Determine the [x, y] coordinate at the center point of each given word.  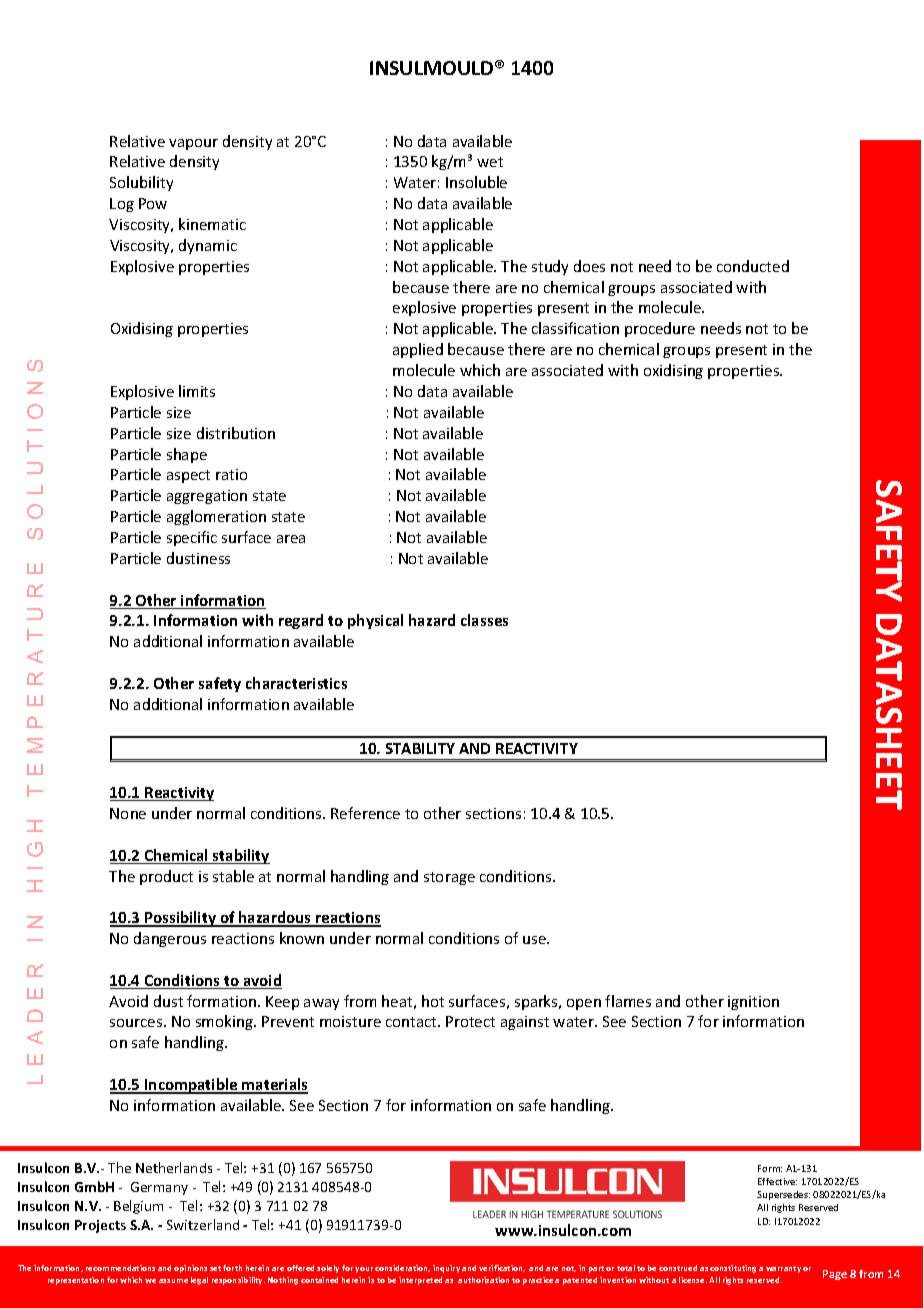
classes [484, 620]
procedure [660, 329]
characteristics [296, 683]
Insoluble [476, 182]
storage [449, 878]
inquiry [446, 1269]
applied [418, 350]
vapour [193, 144]
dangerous [170, 939]
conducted [753, 266]
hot [433, 1001]
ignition [753, 1003]
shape [187, 455]
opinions [190, 1269]
